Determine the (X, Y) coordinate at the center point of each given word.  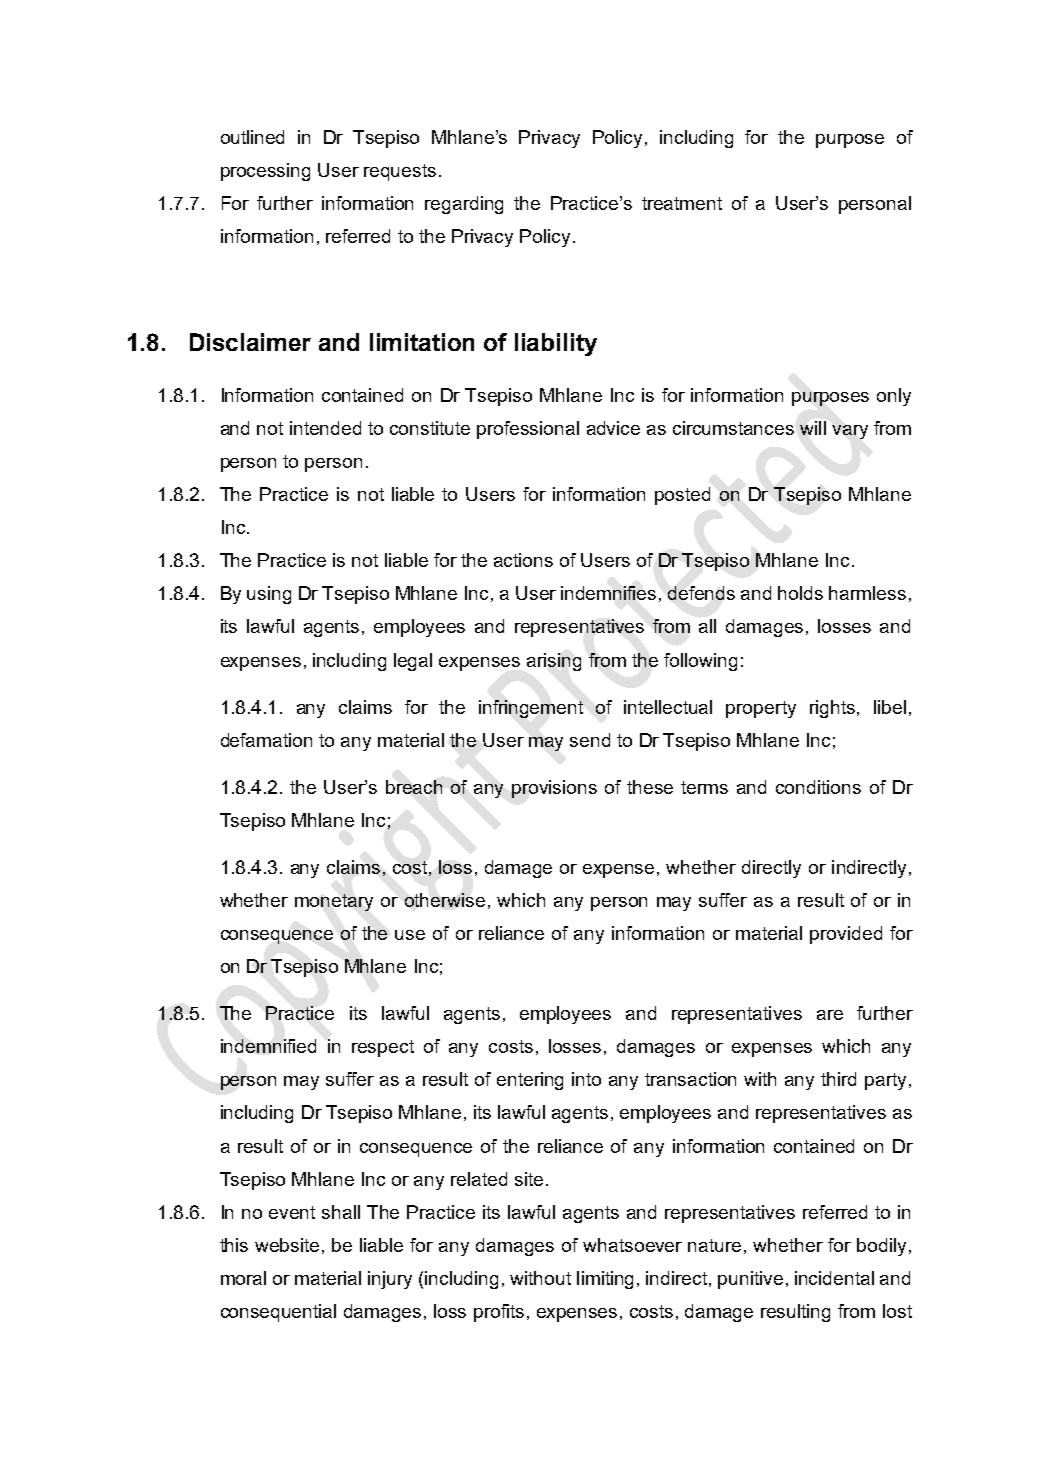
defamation (266, 740)
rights (832, 709)
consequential (278, 1313)
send (590, 740)
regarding (464, 205)
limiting (605, 1280)
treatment (682, 203)
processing (265, 172)
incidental (834, 1278)
